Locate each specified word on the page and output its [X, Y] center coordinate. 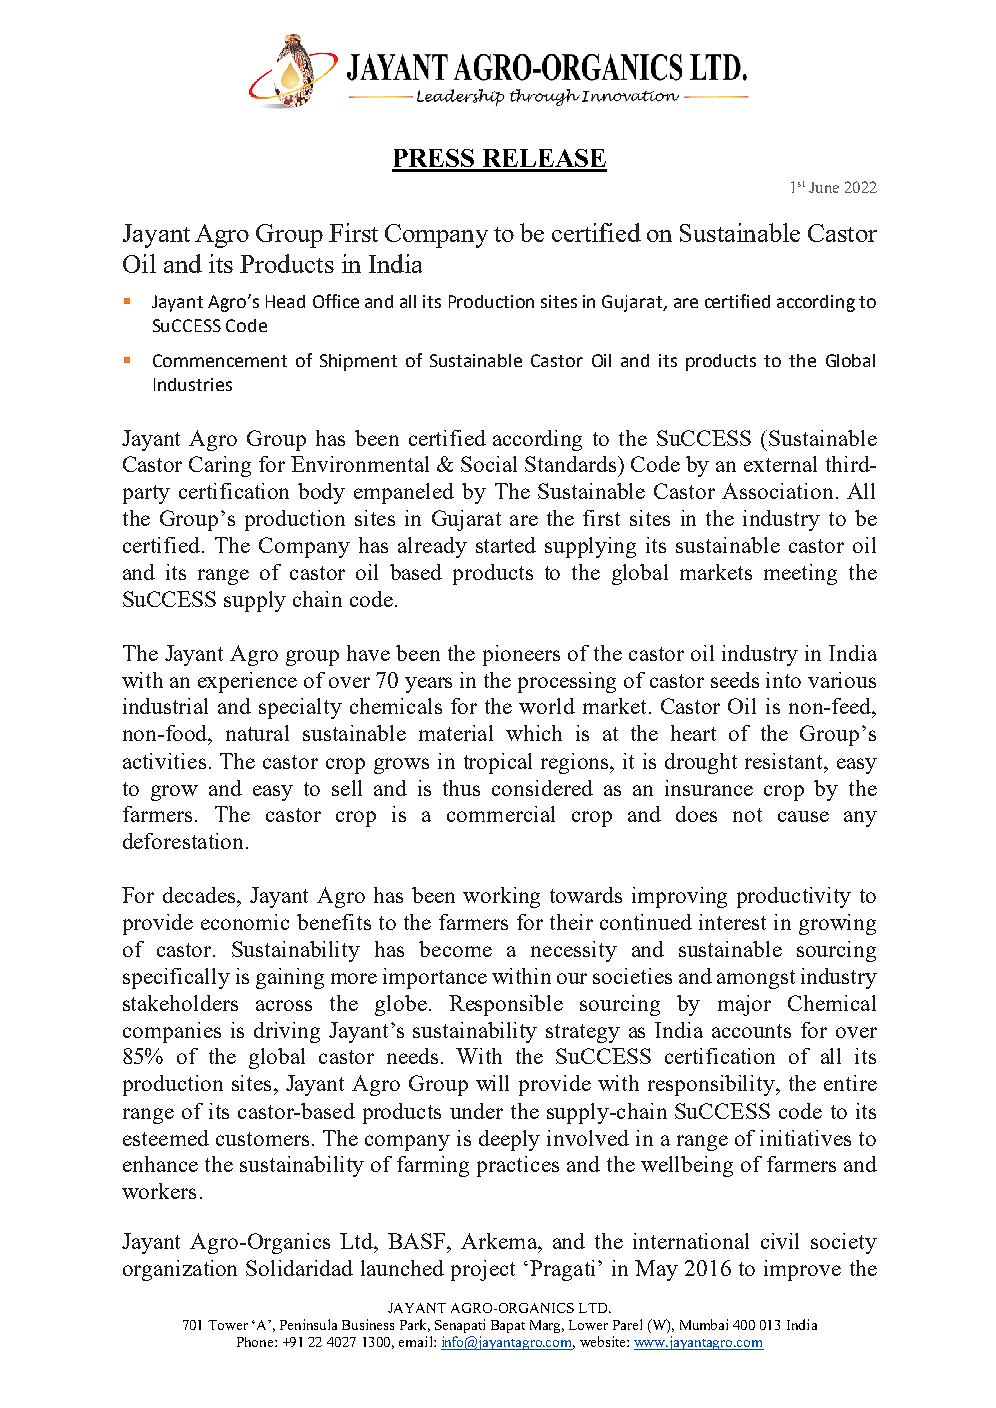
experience [247, 682]
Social [489, 464]
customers [262, 1139]
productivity [794, 897]
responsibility [712, 1085]
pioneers [521, 655]
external [780, 464]
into [783, 680]
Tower [228, 1325]
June [824, 187]
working [501, 897]
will [492, 1083]
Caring [220, 466]
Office [336, 301]
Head [285, 301]
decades [200, 895]
